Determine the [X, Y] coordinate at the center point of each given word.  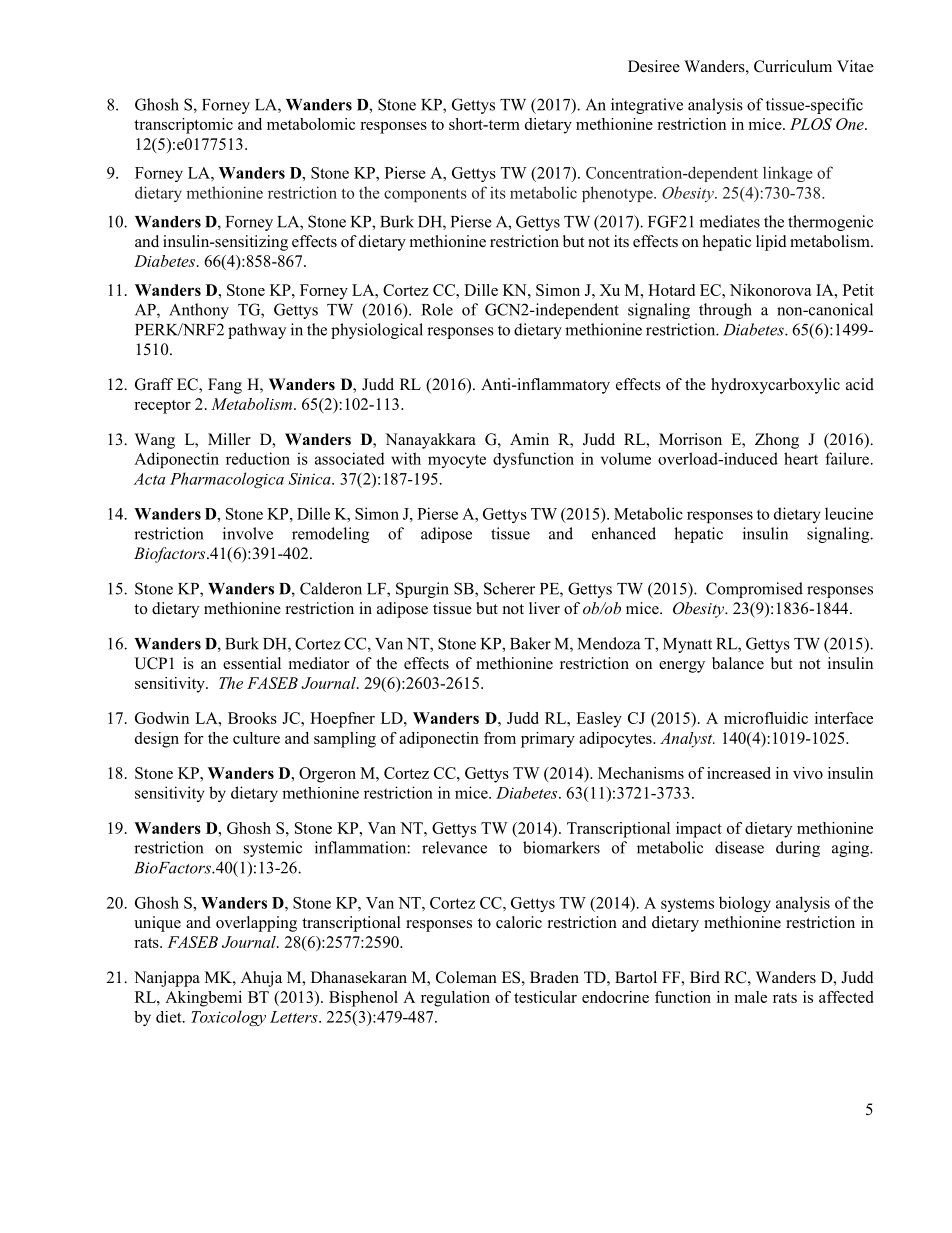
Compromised [754, 590]
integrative [647, 106]
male [750, 997]
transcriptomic [183, 126]
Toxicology [228, 1018]
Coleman [466, 977]
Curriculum [793, 66]
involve [248, 533]
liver [544, 608]
